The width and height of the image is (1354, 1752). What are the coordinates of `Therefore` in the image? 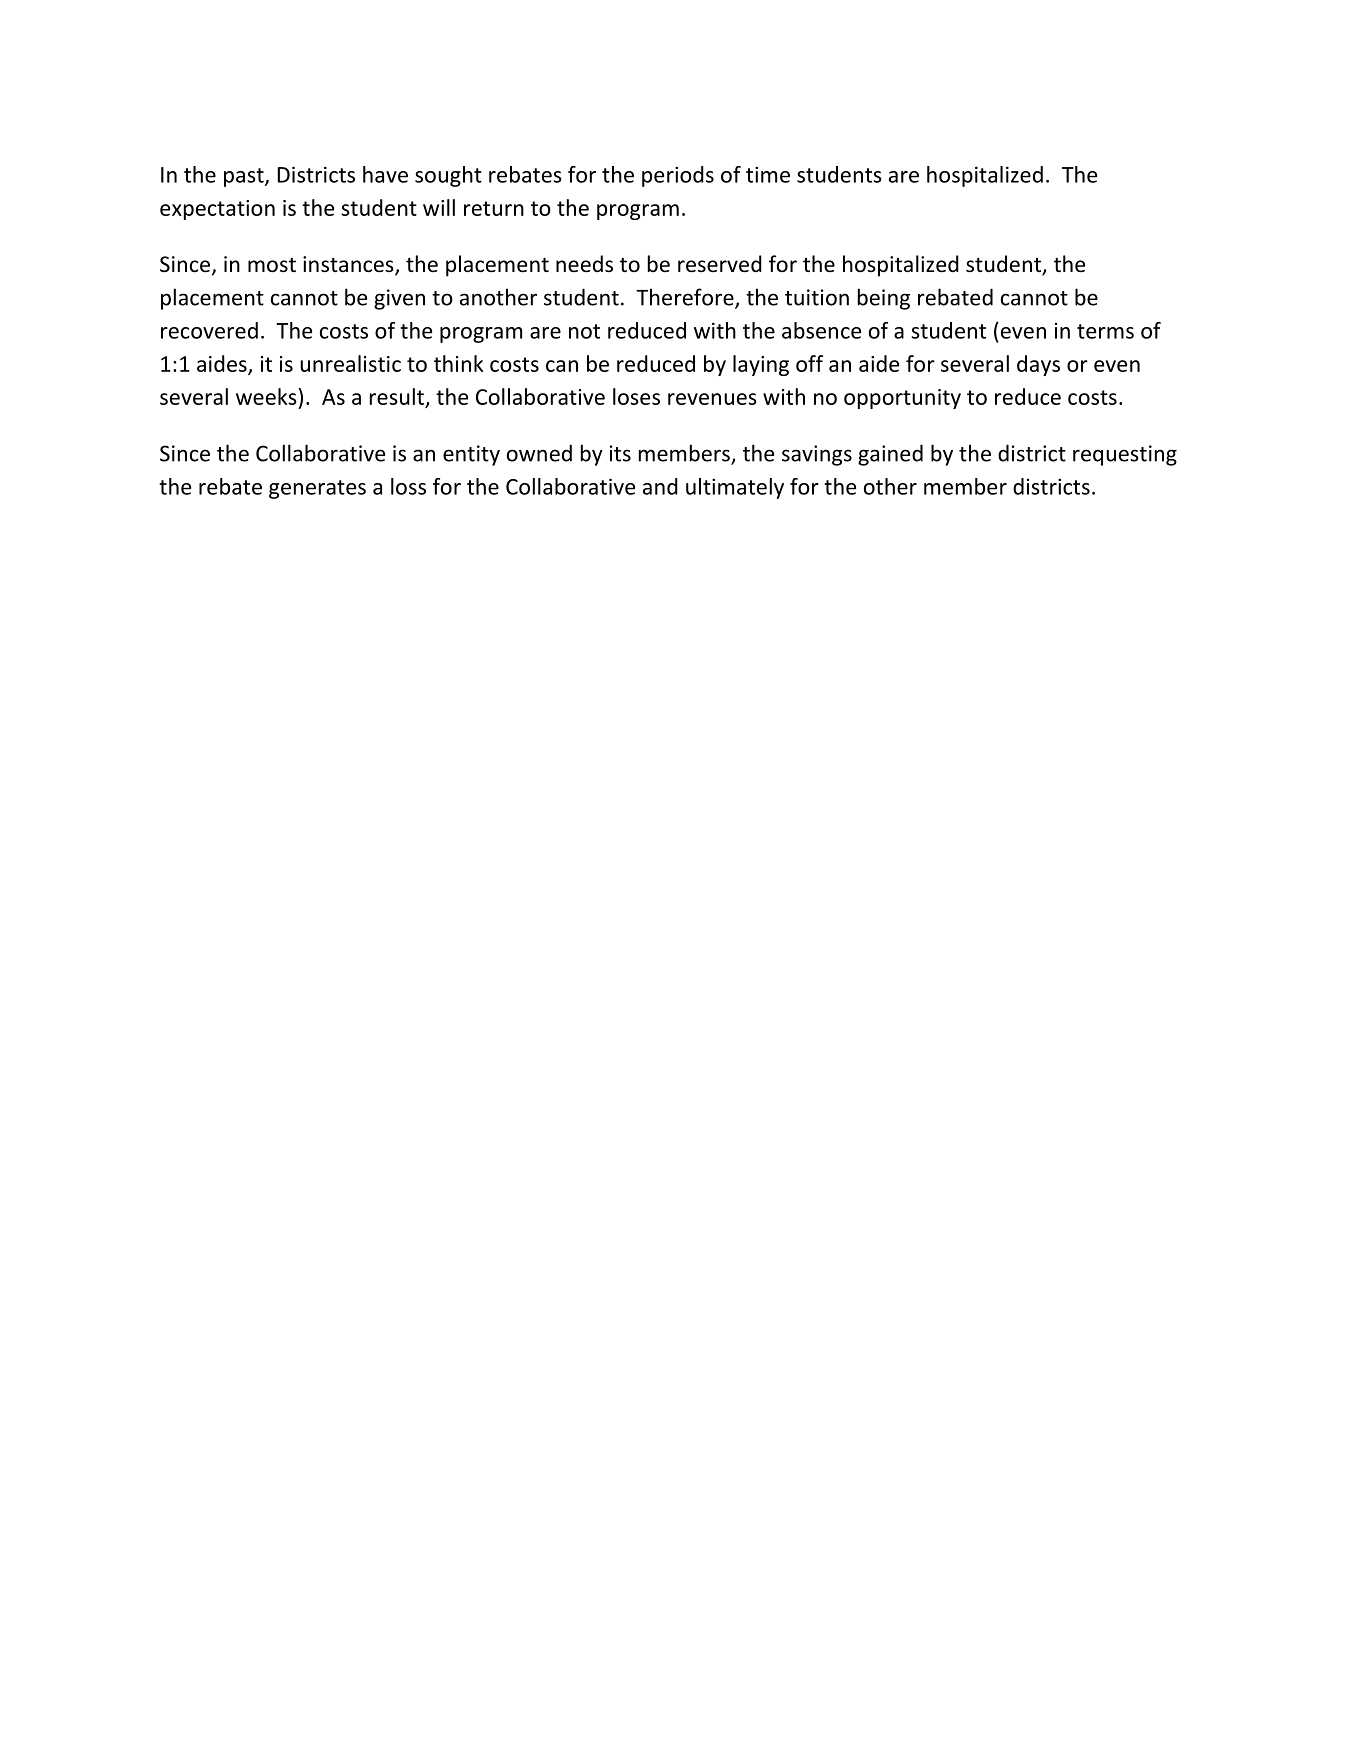 It's located at (686, 298).
